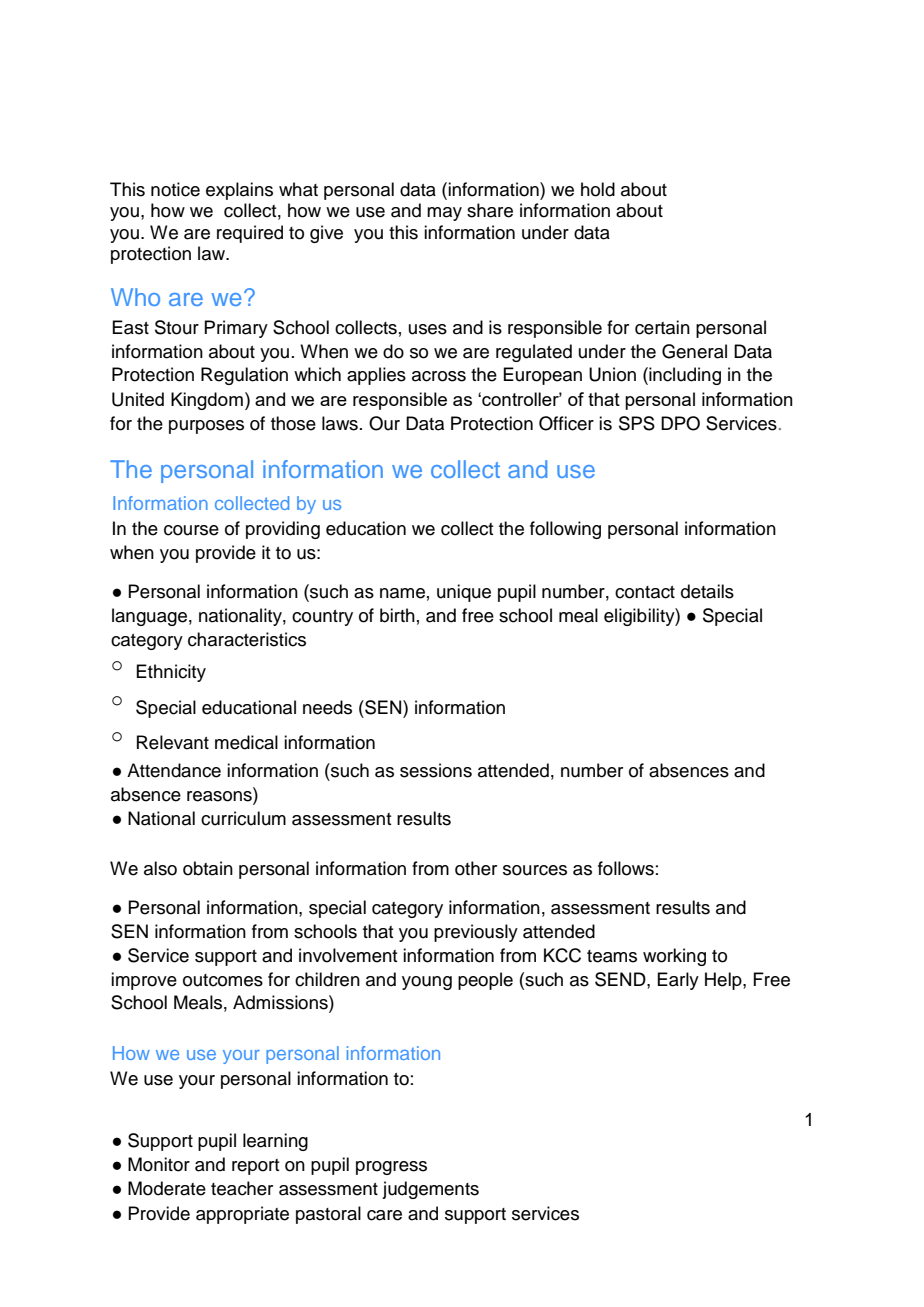 The height and width of the page is (1307, 924). Describe the element at coordinates (598, 189) in the page. I see `hold` at that location.
